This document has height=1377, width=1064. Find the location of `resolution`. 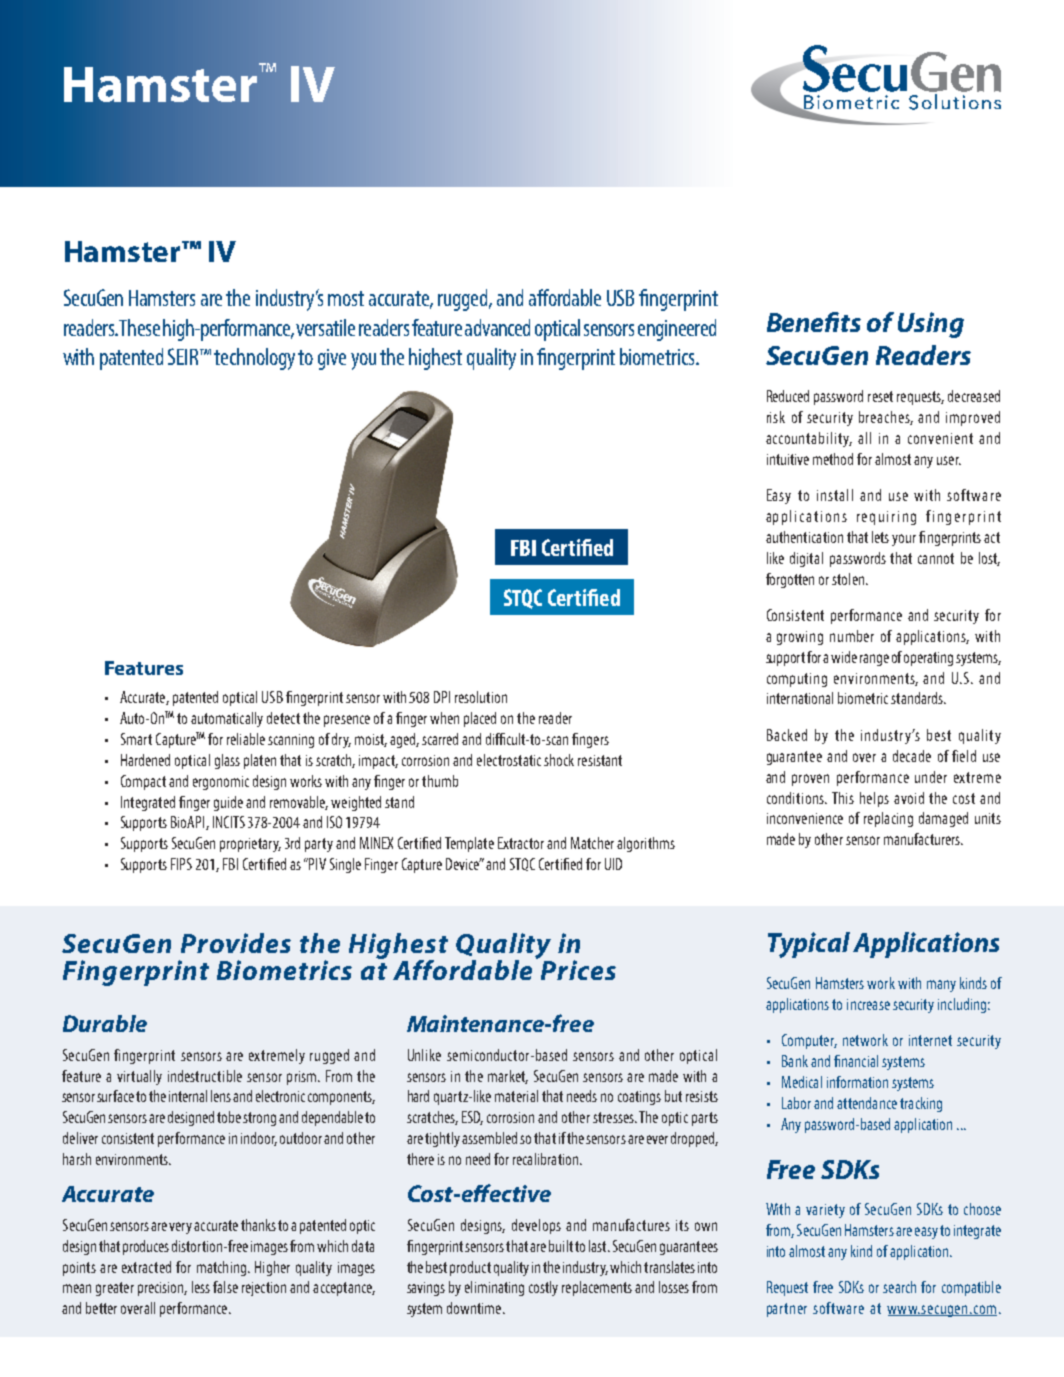

resolution is located at coordinates (481, 697).
